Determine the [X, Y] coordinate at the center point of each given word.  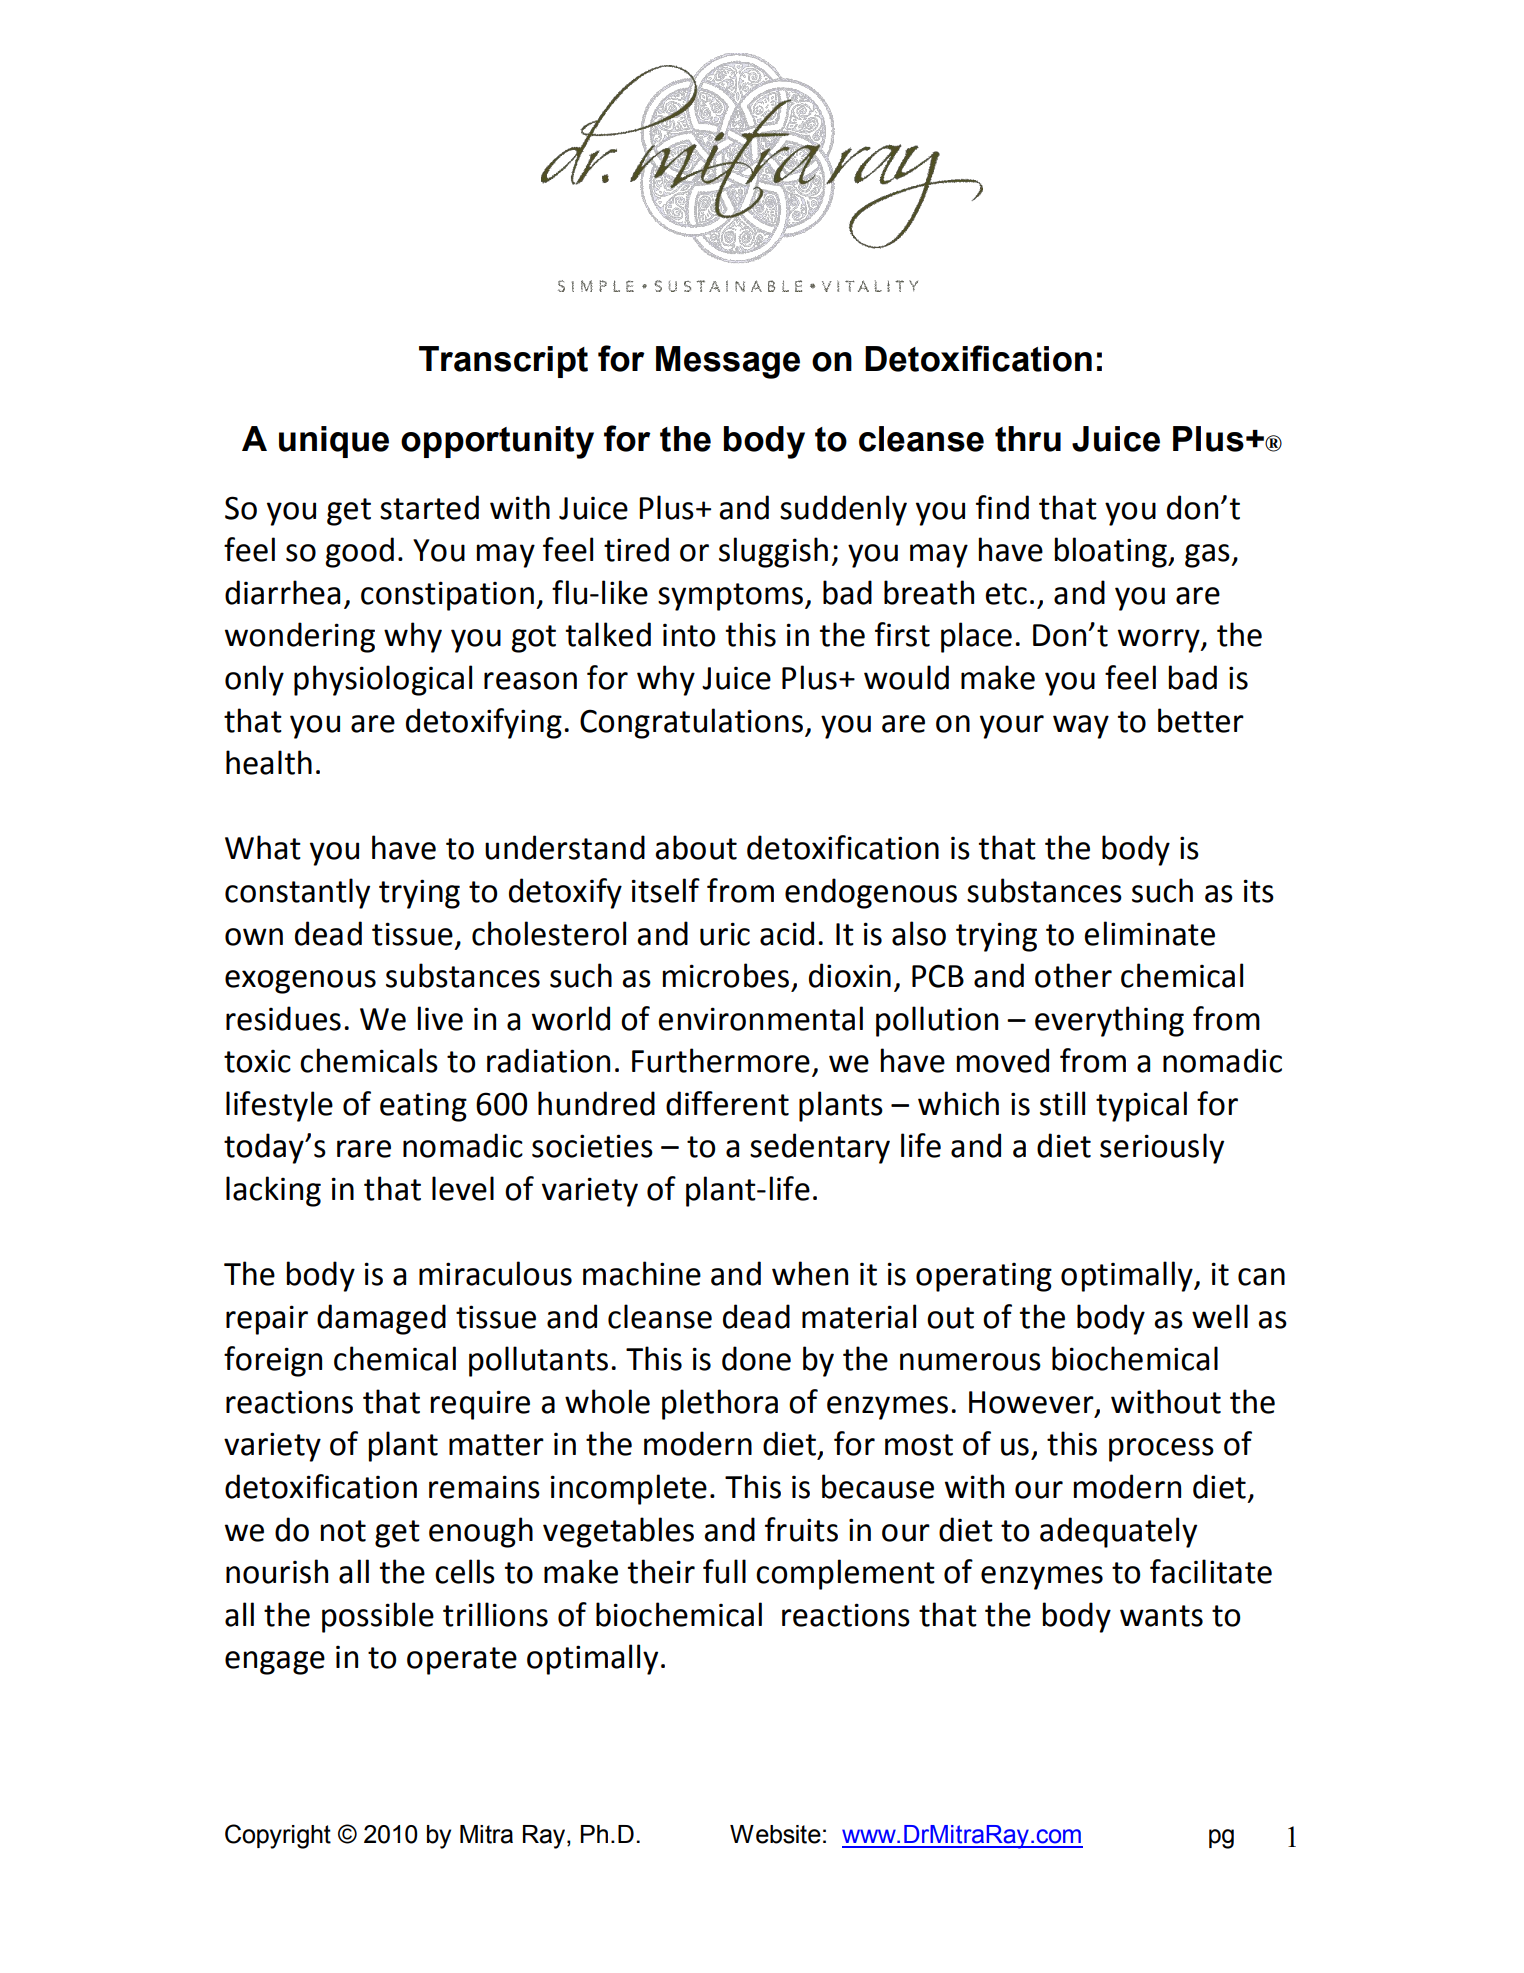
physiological [383, 680]
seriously [1162, 1148]
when [810, 1273]
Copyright [278, 1836]
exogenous [300, 982]
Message [728, 362]
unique [334, 442]
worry [1160, 641]
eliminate [1149, 933]
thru [1028, 439]
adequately [1118, 1532]
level [463, 1188]
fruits [801, 1529]
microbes [726, 975]
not [343, 1531]
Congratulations [691, 723]
